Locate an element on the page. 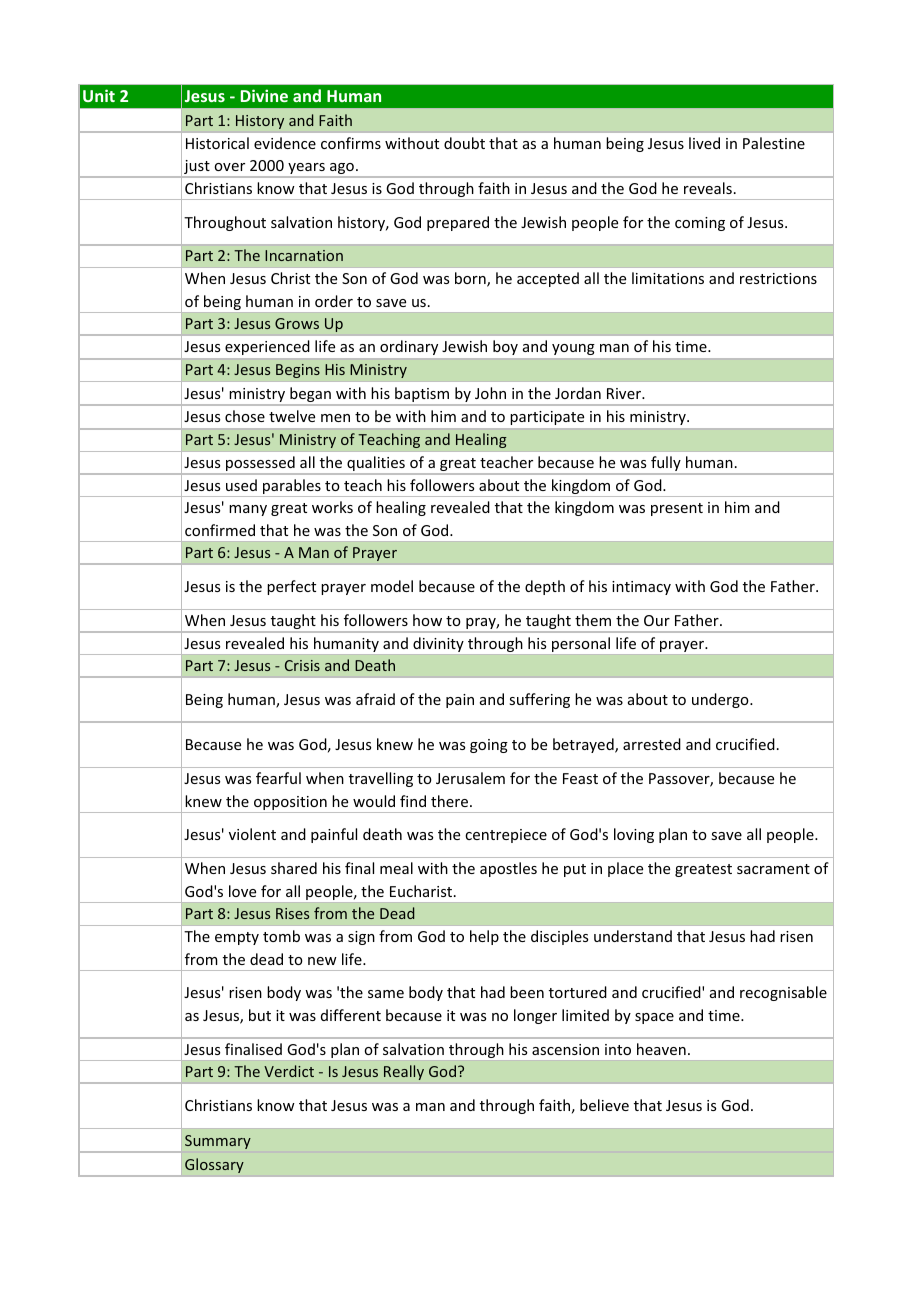 The width and height of the image is (924, 1308). Summary is located at coordinates (218, 1142).
